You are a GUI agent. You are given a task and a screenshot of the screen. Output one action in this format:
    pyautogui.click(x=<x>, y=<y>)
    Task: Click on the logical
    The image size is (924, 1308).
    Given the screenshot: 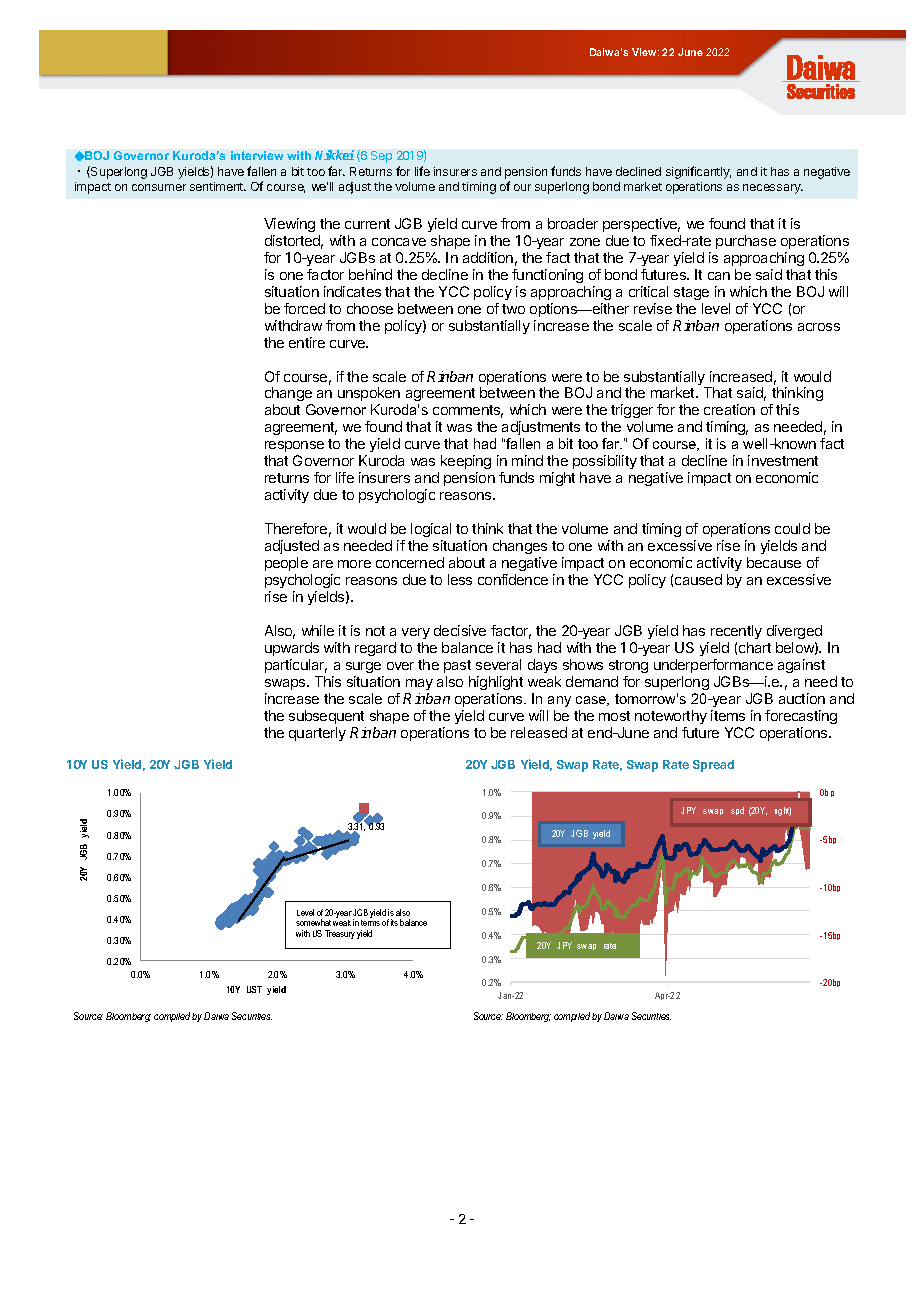 What is the action you would take?
    pyautogui.click(x=431, y=530)
